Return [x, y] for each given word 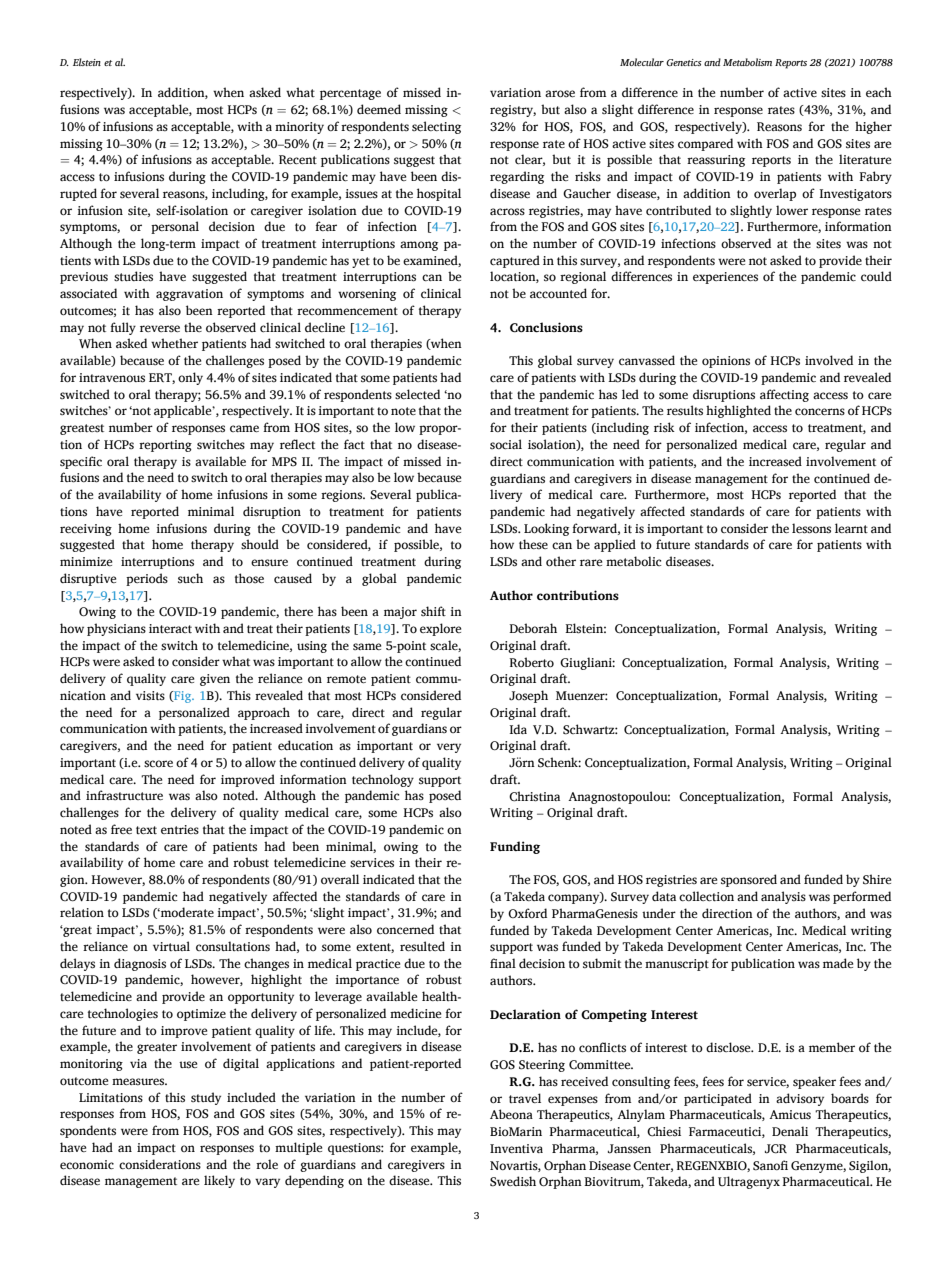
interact [170, 628]
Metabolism [747, 62]
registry [513, 111]
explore [440, 629]
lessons [811, 528]
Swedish [513, 1181]
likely [219, 1181]
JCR [776, 1149]
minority [299, 128]
